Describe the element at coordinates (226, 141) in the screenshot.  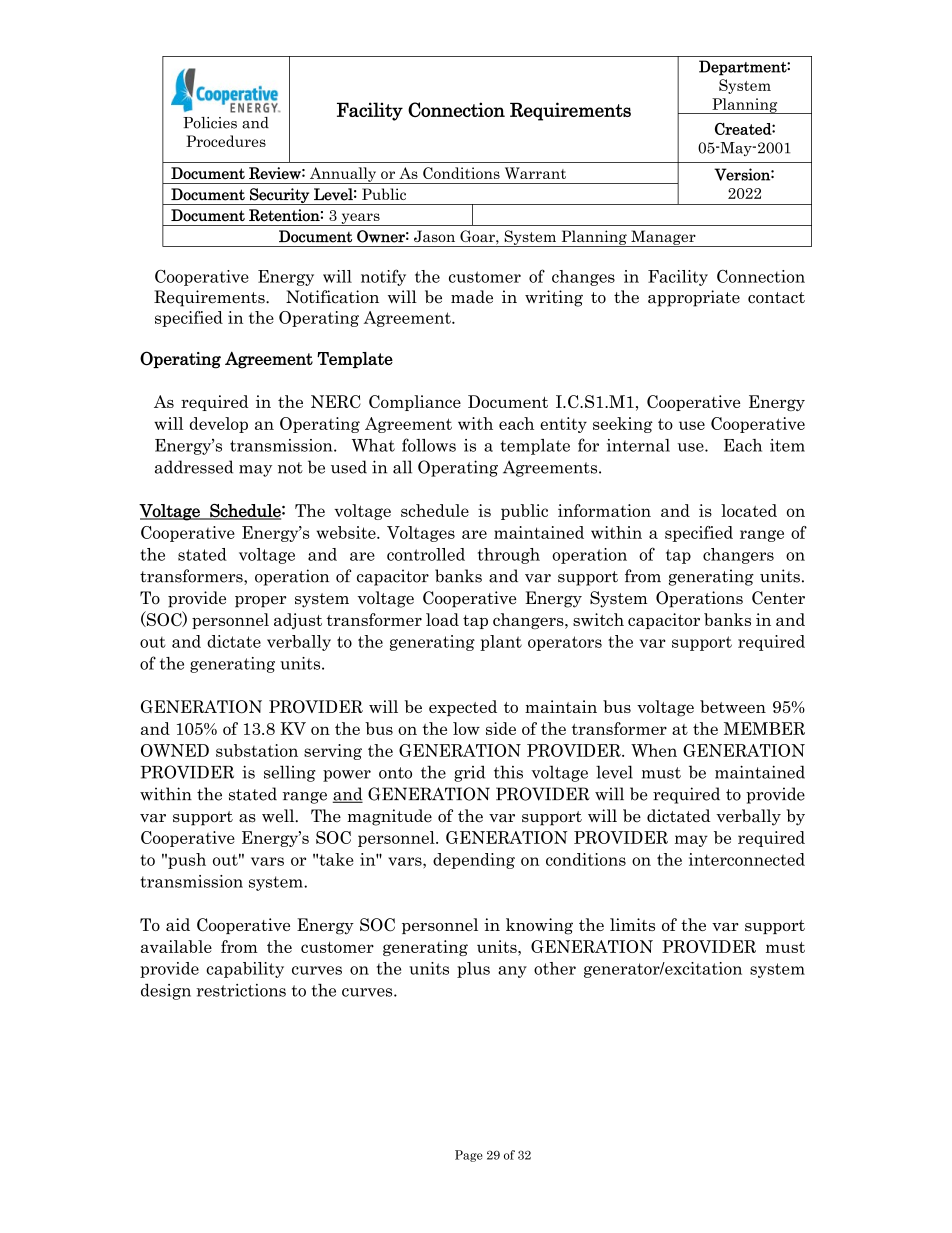
I see `Procedures` at that location.
